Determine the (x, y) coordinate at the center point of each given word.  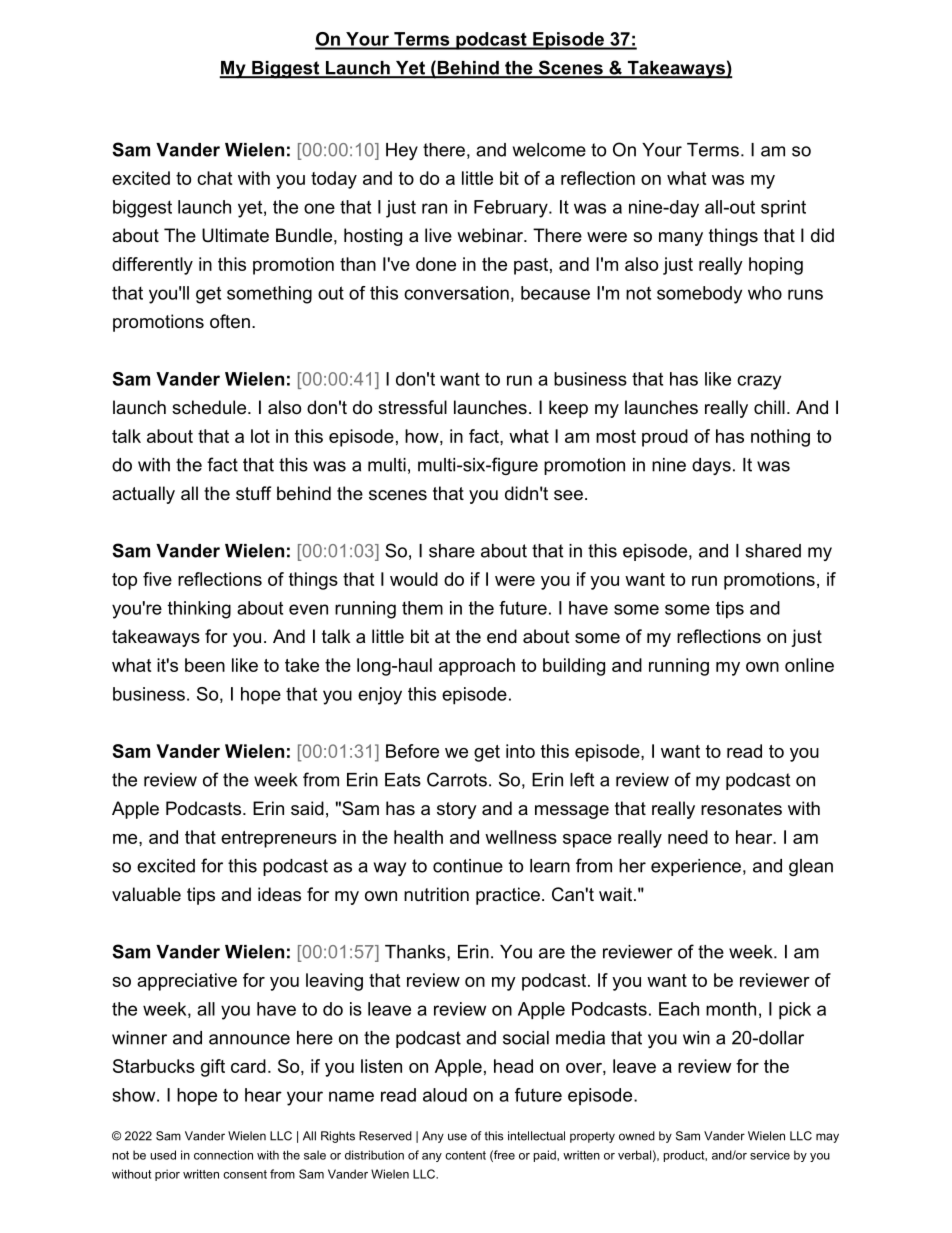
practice (508, 896)
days (711, 466)
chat (214, 178)
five (157, 579)
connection (223, 1155)
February (512, 209)
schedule (209, 407)
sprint (783, 209)
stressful (412, 407)
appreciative (187, 982)
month (731, 1009)
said (307, 808)
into (520, 751)
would (414, 579)
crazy (759, 382)
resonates (741, 809)
